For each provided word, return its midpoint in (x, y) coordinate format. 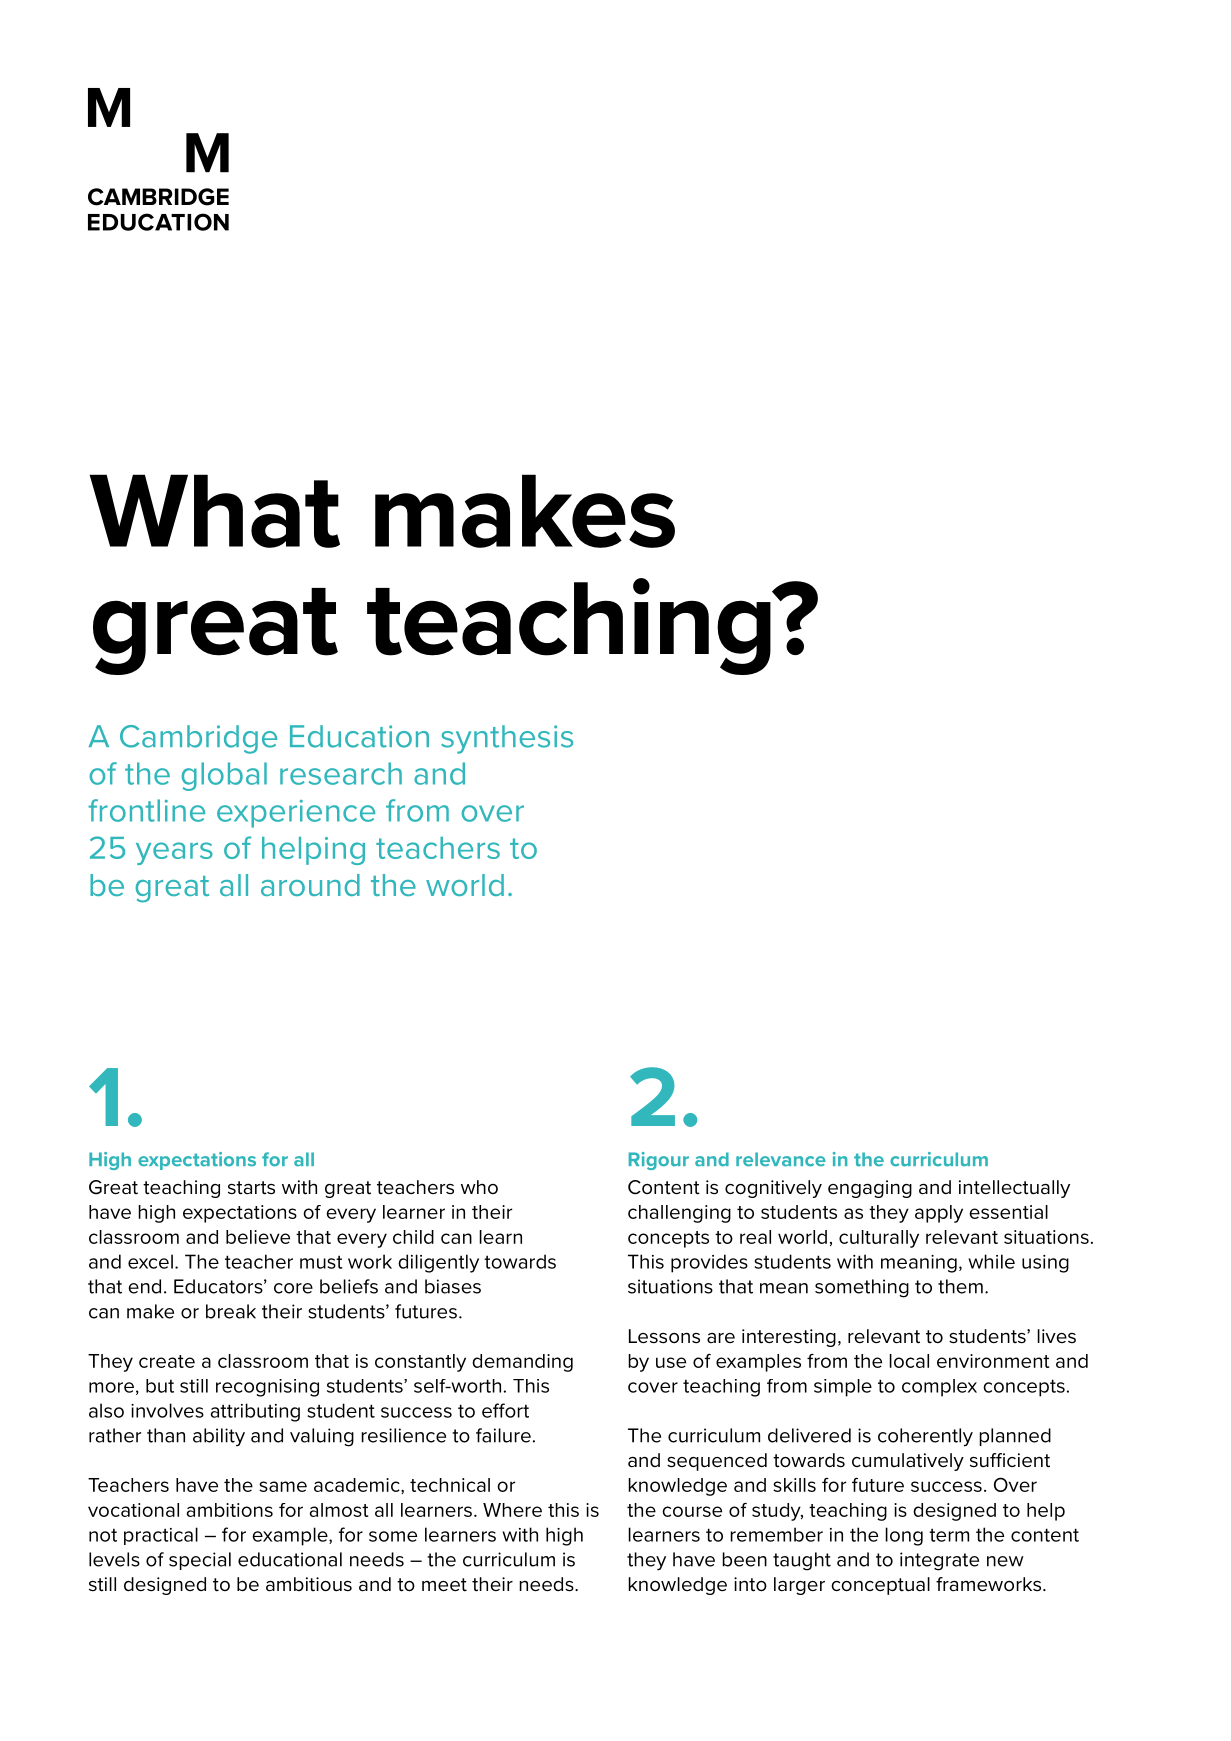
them (960, 1286)
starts (251, 1188)
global (224, 776)
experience (296, 814)
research (341, 773)
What (215, 511)
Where (512, 1510)
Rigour (659, 1161)
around (310, 885)
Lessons (664, 1336)
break (231, 1311)
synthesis (507, 739)
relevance (781, 1159)
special (200, 1561)
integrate (939, 1561)
